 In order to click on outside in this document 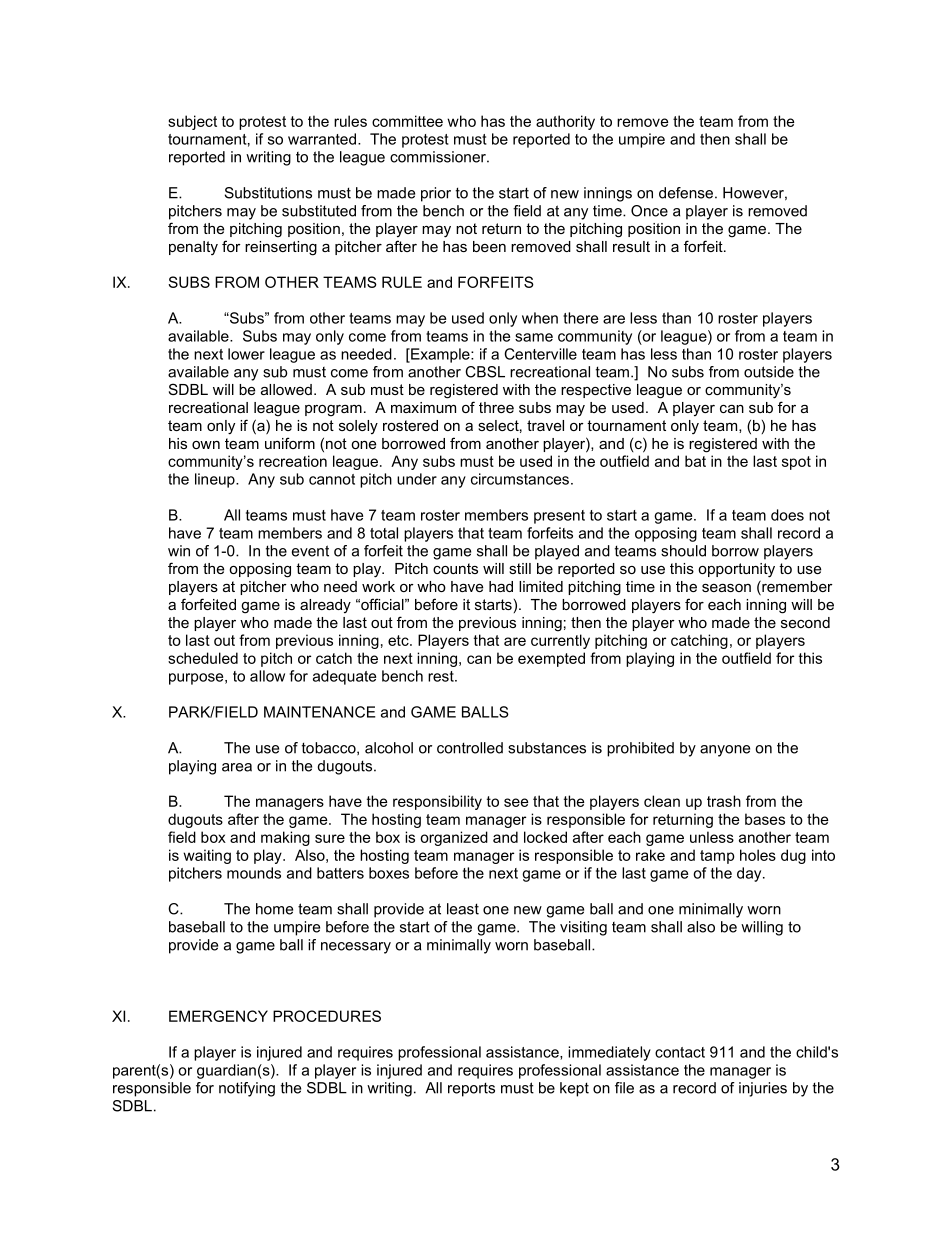, I will do `click(769, 372)`.
